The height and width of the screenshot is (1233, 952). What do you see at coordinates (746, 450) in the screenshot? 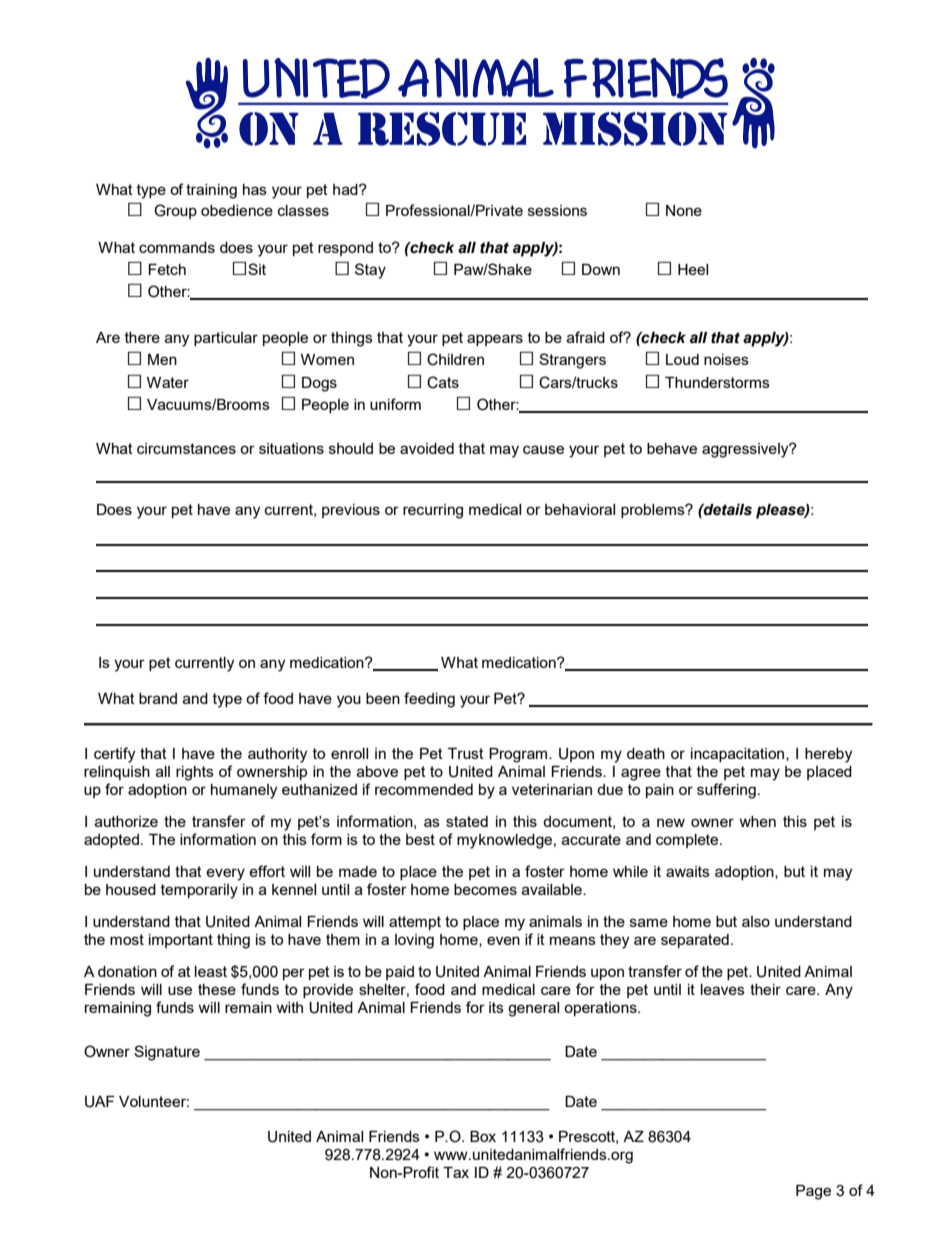
I see `aggressively` at bounding box center [746, 450].
